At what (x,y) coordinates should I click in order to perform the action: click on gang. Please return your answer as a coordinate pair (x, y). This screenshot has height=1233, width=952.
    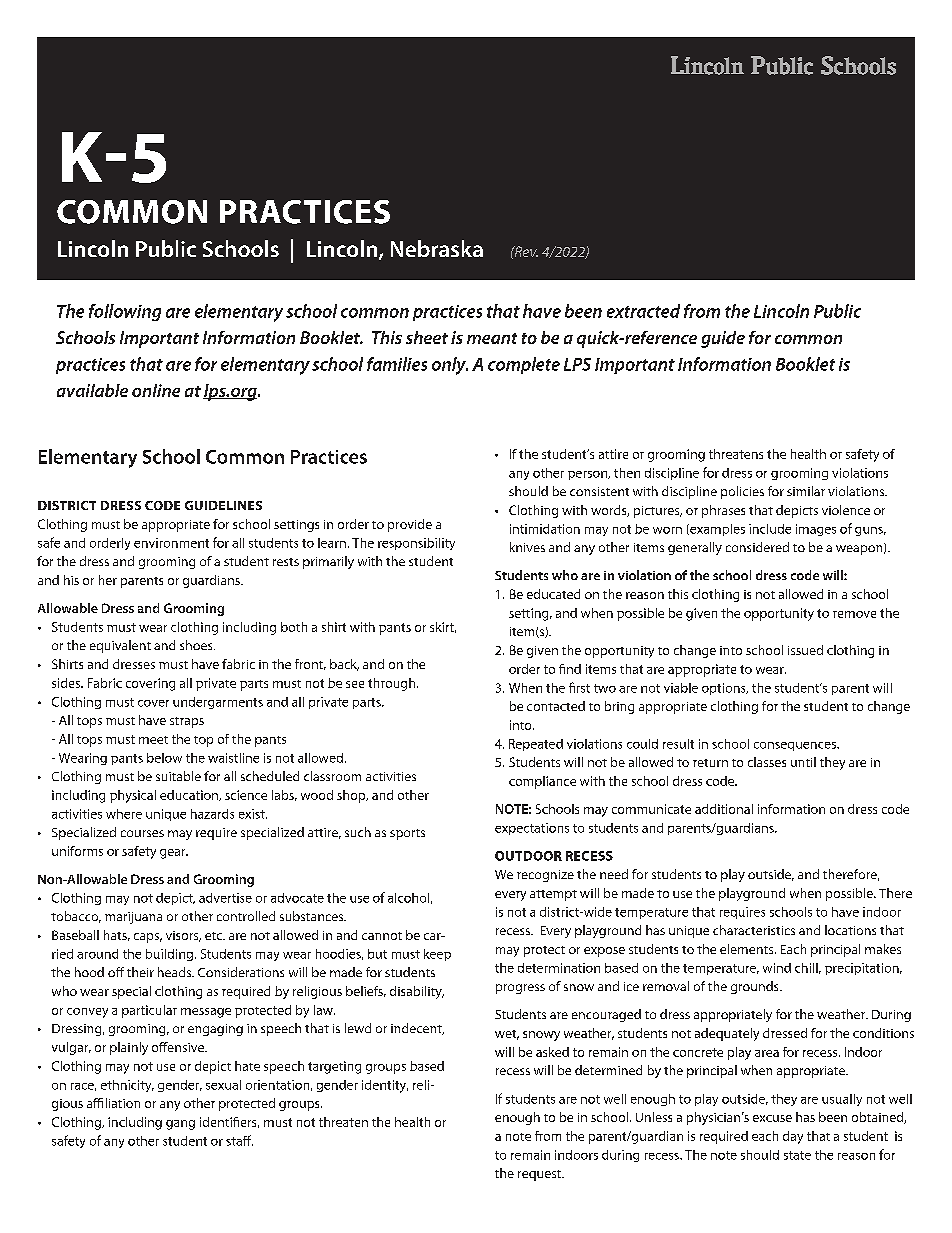
    Looking at the image, I should click on (180, 1125).
